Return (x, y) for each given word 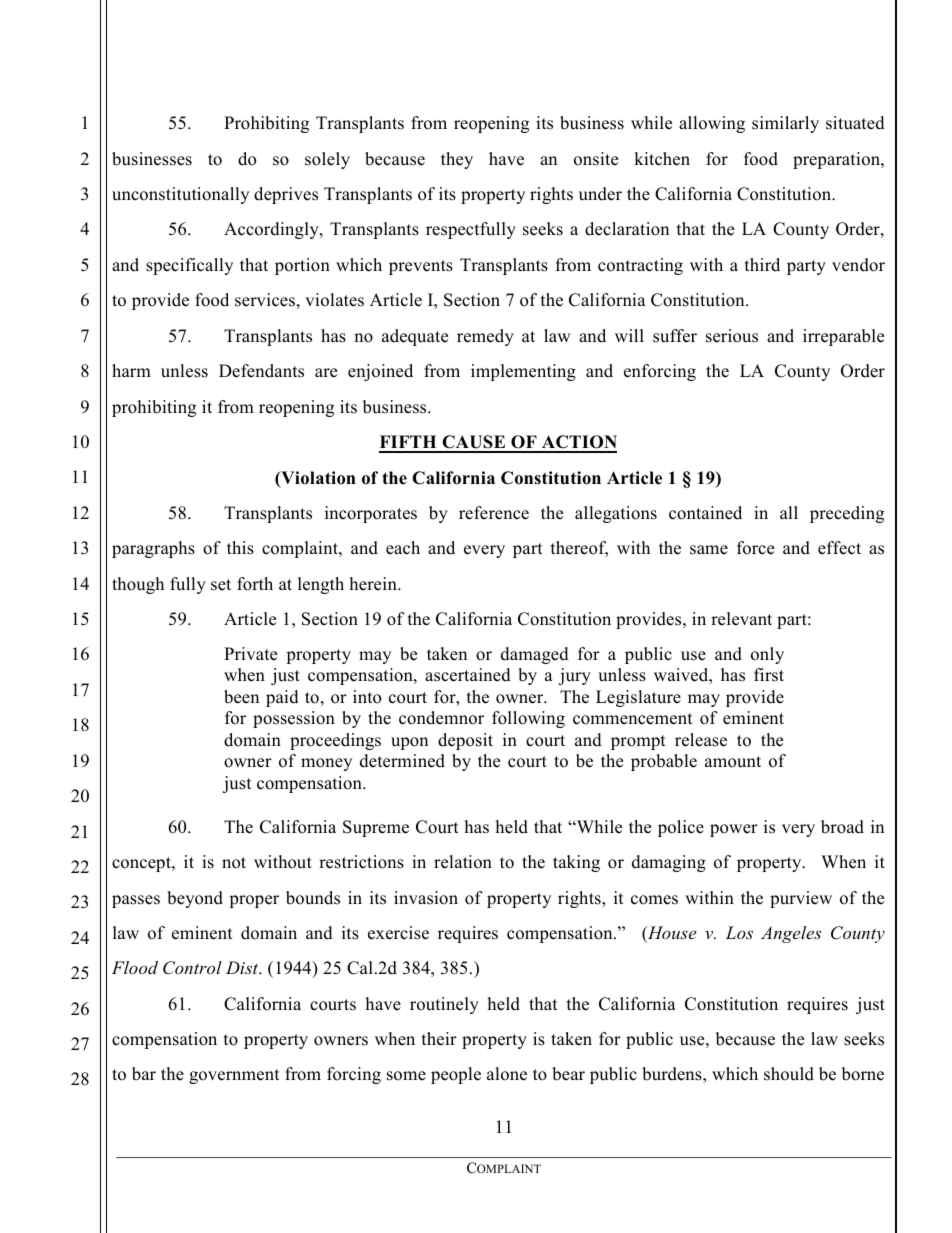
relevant (741, 619)
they (457, 160)
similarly (785, 124)
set (221, 585)
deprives (286, 195)
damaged (535, 655)
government (234, 1076)
